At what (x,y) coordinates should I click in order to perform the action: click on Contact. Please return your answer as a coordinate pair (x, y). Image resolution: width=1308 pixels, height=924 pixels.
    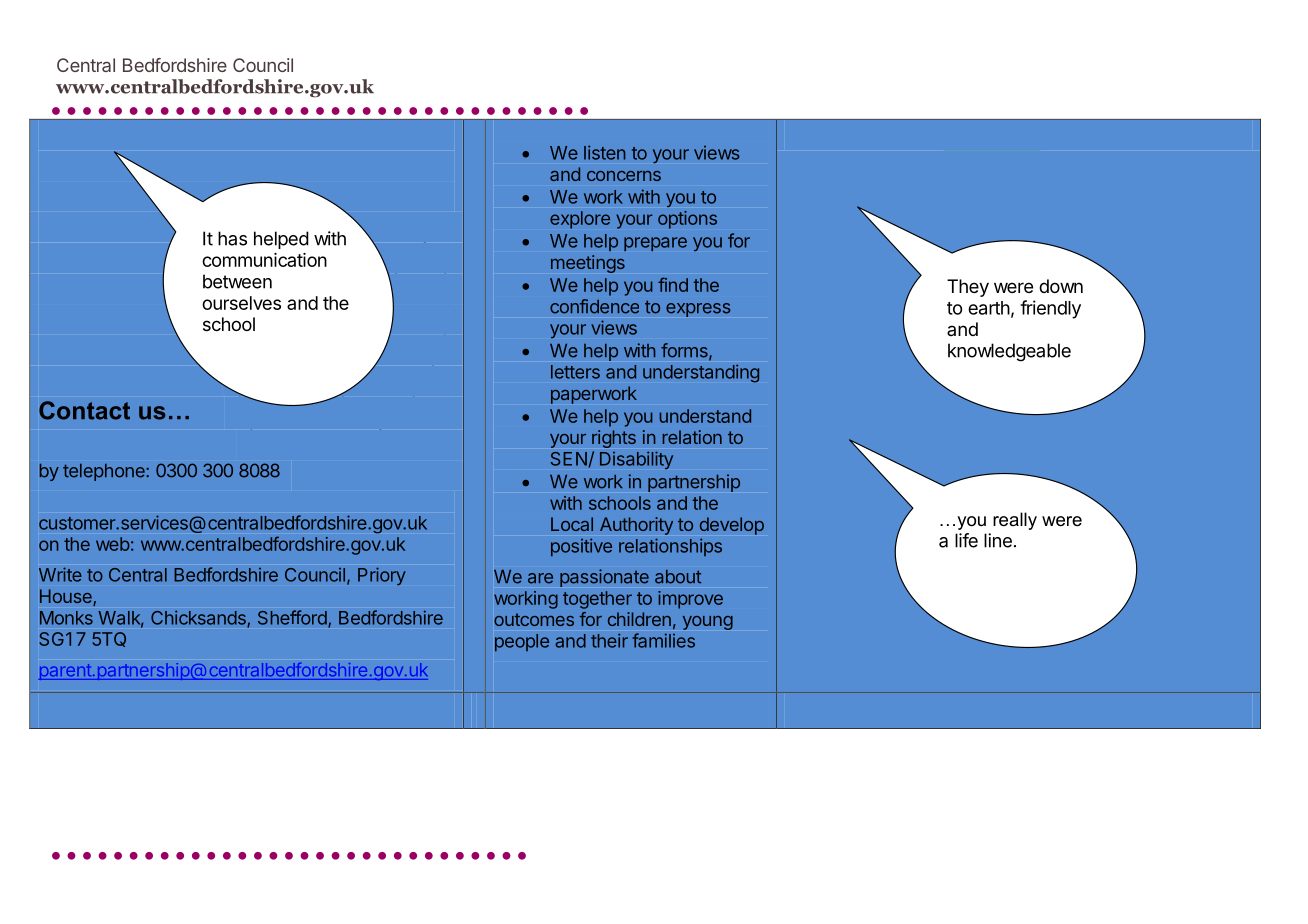
    Looking at the image, I should click on (84, 410).
